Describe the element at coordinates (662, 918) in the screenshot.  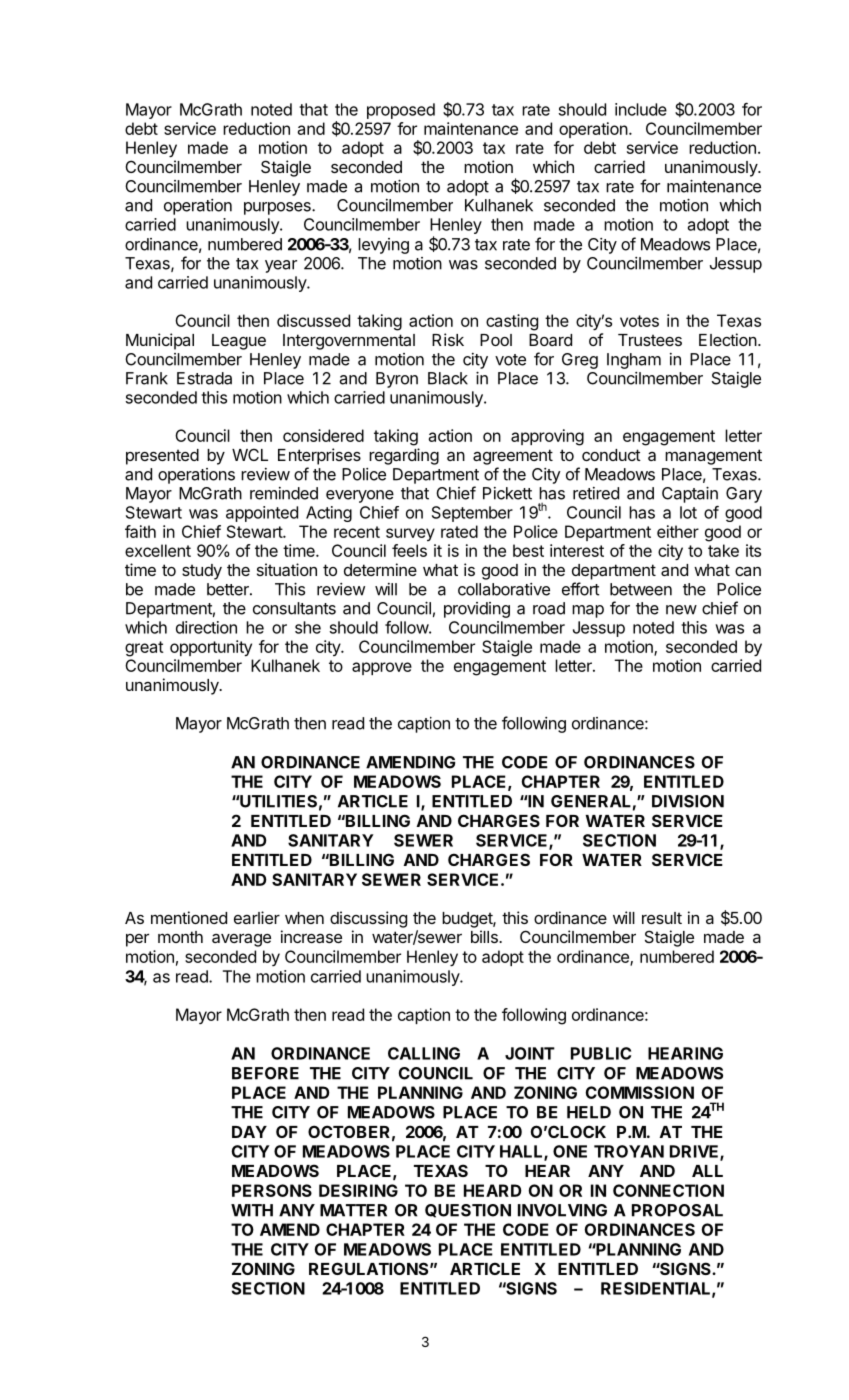
I see `result` at that location.
